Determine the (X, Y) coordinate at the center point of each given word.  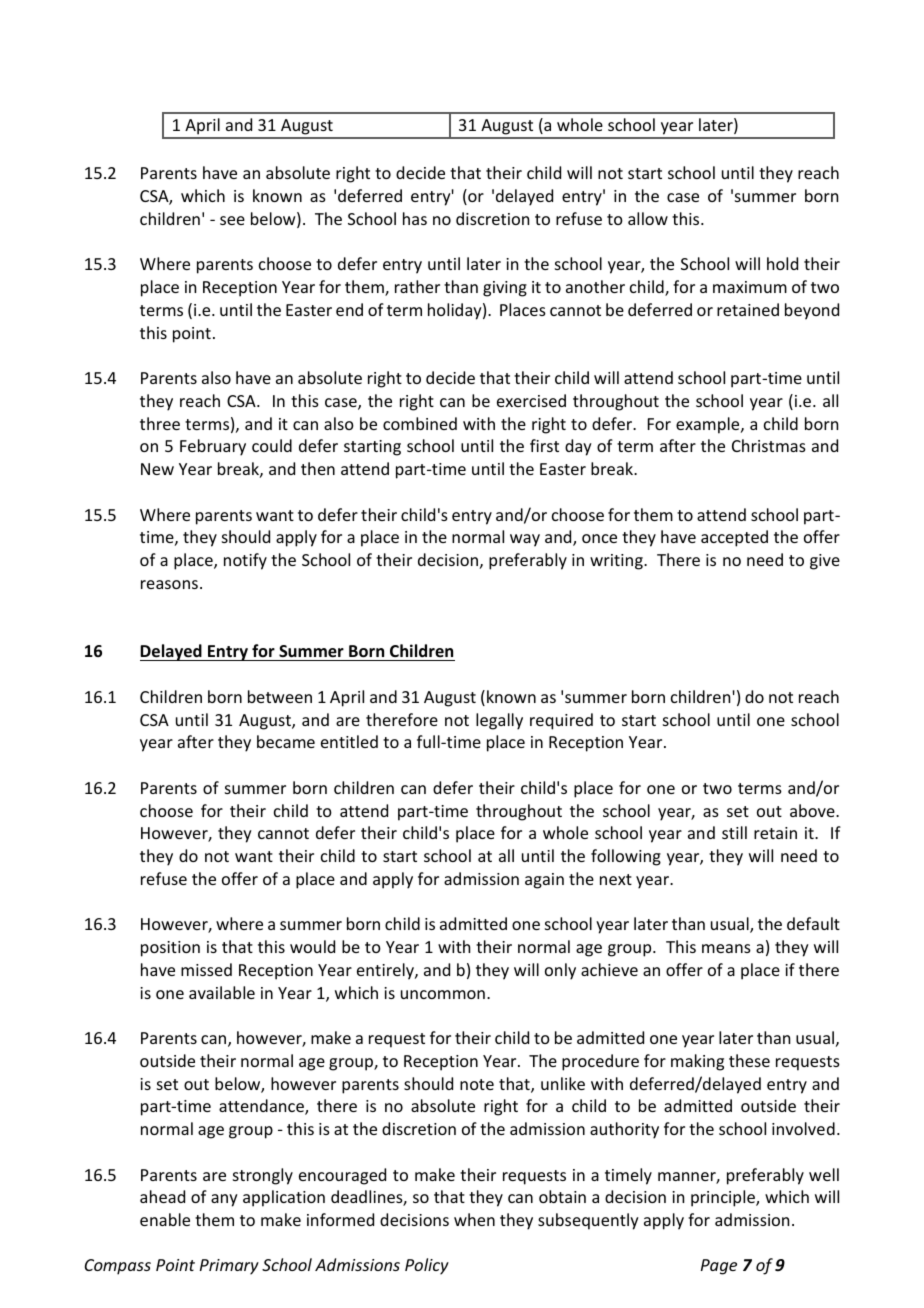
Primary (229, 1267)
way (525, 540)
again (544, 881)
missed (206, 969)
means (726, 948)
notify (245, 561)
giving (505, 289)
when (474, 1219)
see (232, 220)
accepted (734, 538)
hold (782, 263)
